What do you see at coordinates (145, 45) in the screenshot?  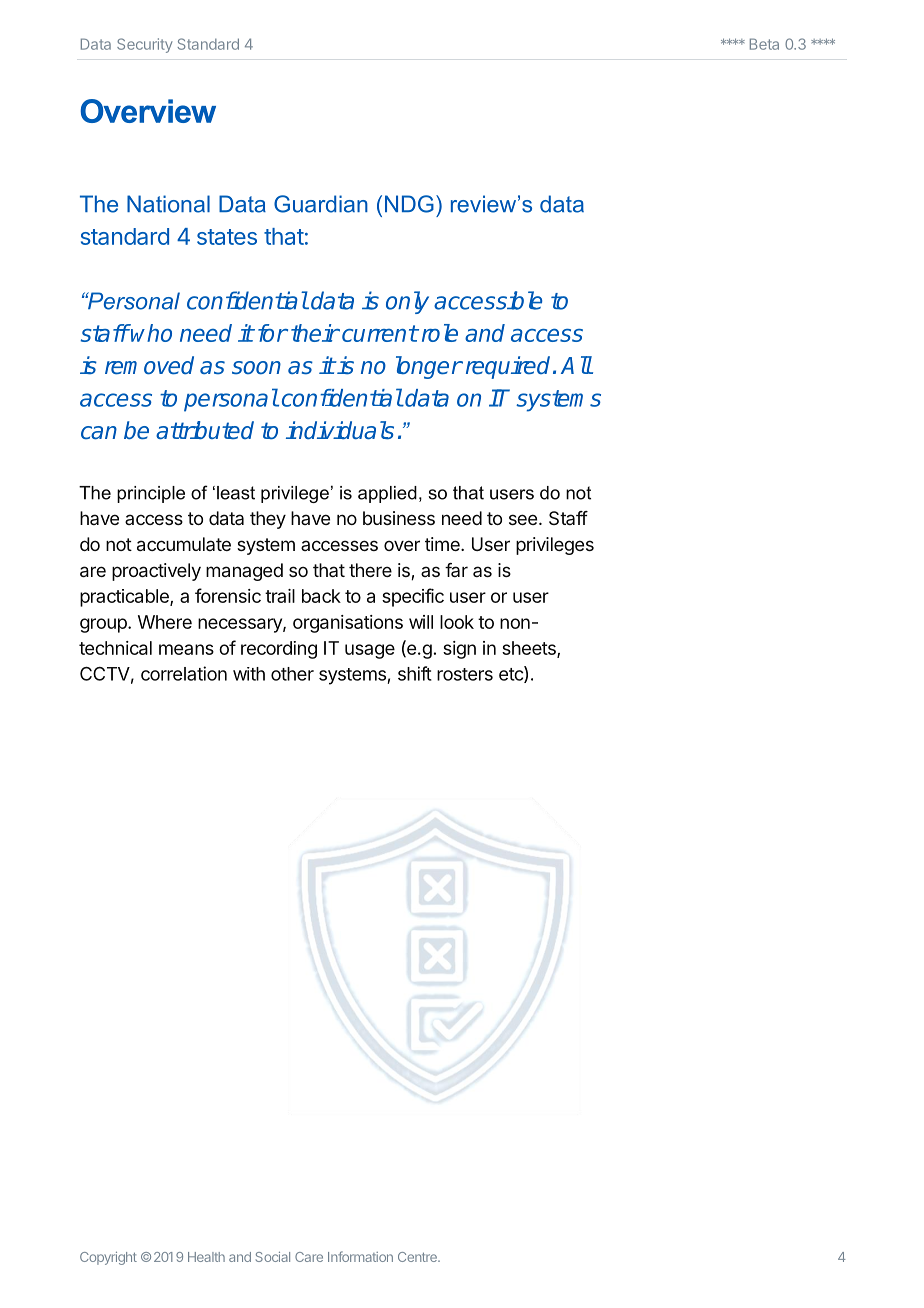 I see `Security` at bounding box center [145, 45].
